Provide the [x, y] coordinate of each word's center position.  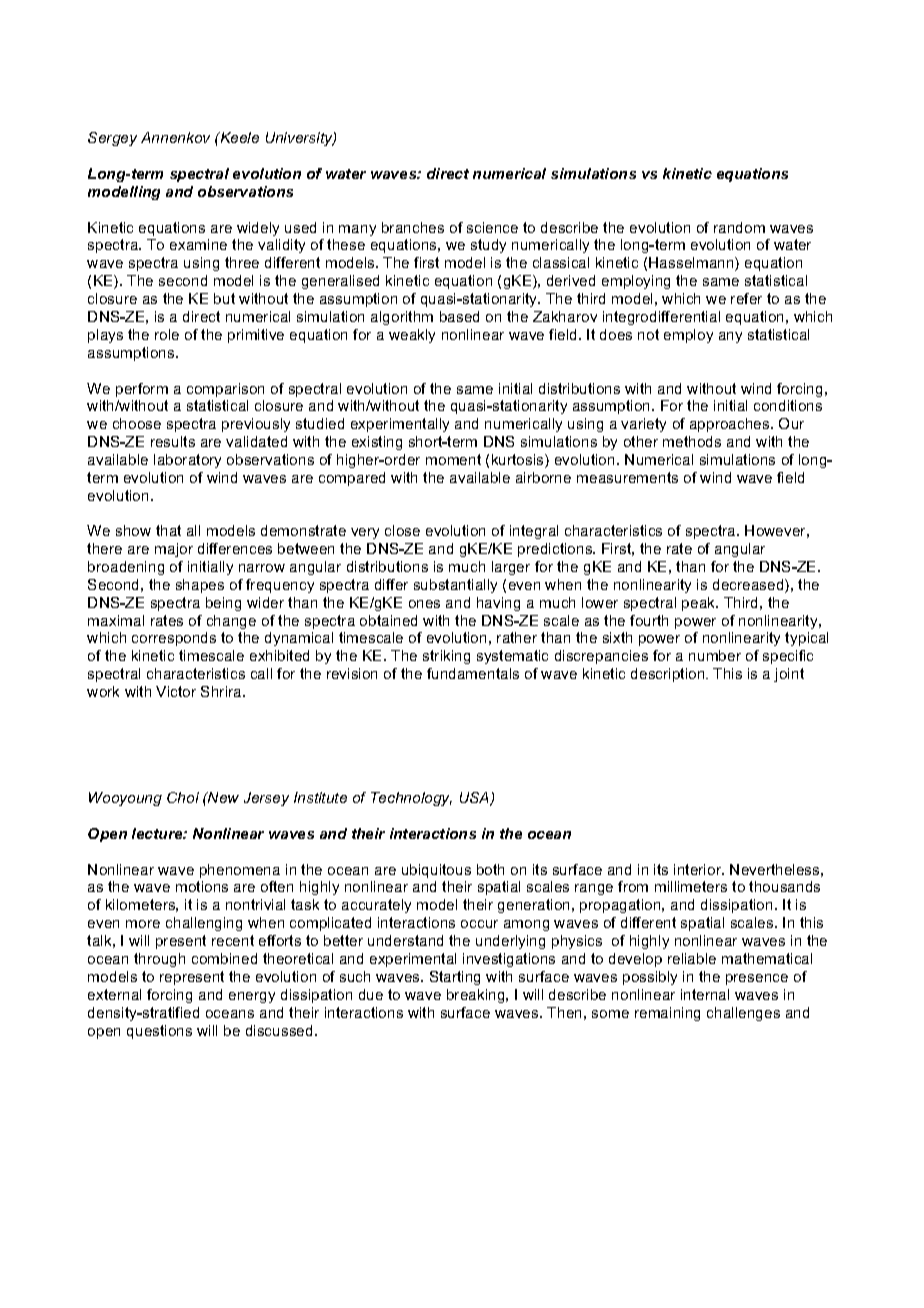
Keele [238, 137]
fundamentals [473, 673]
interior [699, 869]
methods [692, 441]
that [168, 530]
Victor [176, 691]
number [715, 655]
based [459, 316]
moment [453, 459]
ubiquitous [436, 871]
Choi [183, 797]
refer [746, 298]
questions [159, 1032]
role [167, 334]
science [492, 227]
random [739, 227]
